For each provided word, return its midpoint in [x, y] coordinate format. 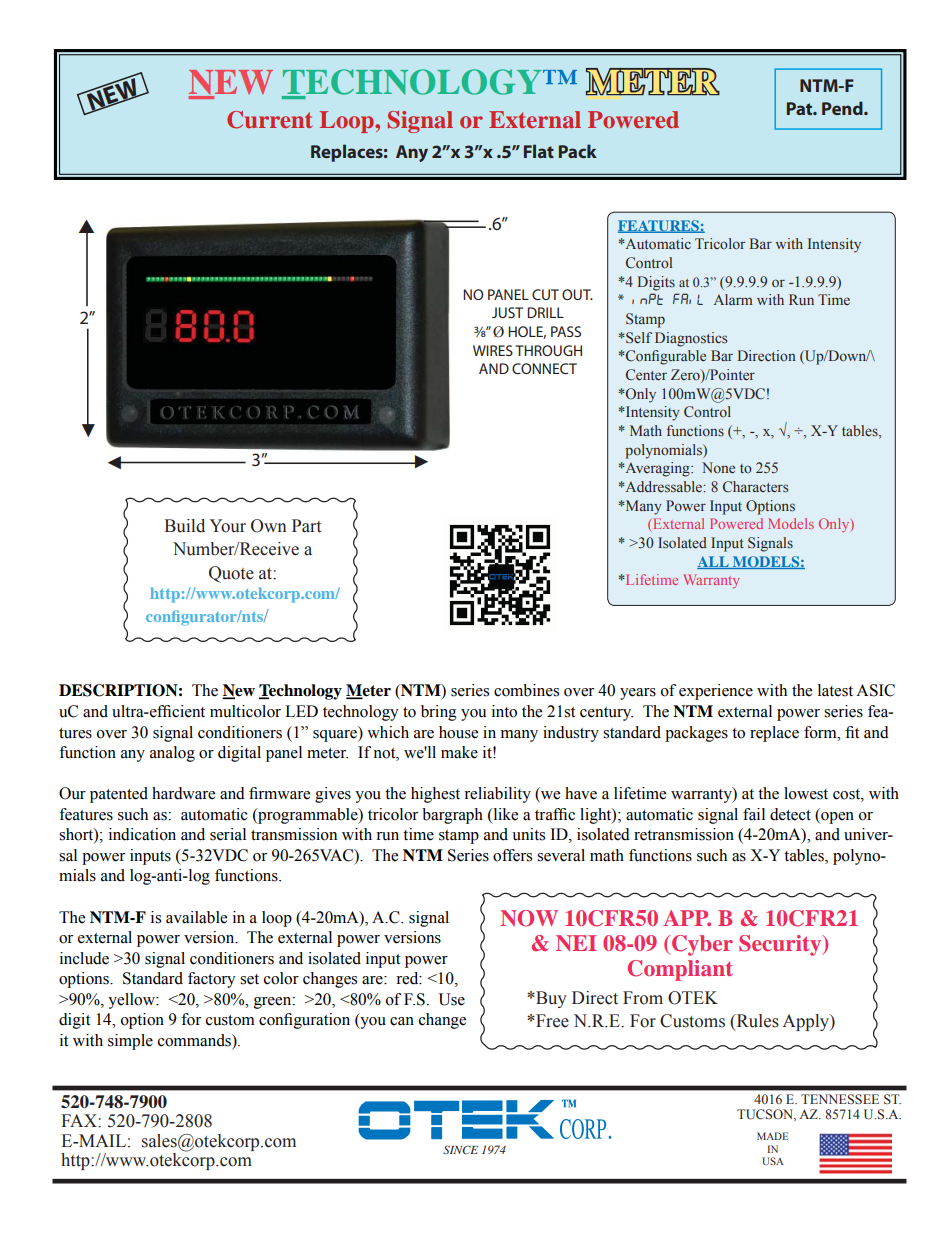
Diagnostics [691, 339]
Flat [539, 151]
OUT [577, 294]
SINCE [460, 1149]
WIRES [493, 350]
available [196, 917]
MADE [772, 1136]
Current [270, 120]
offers [512, 855]
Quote [231, 574]
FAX [80, 1120]
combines [526, 690]
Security [781, 945]
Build [184, 526]
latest [835, 690]
